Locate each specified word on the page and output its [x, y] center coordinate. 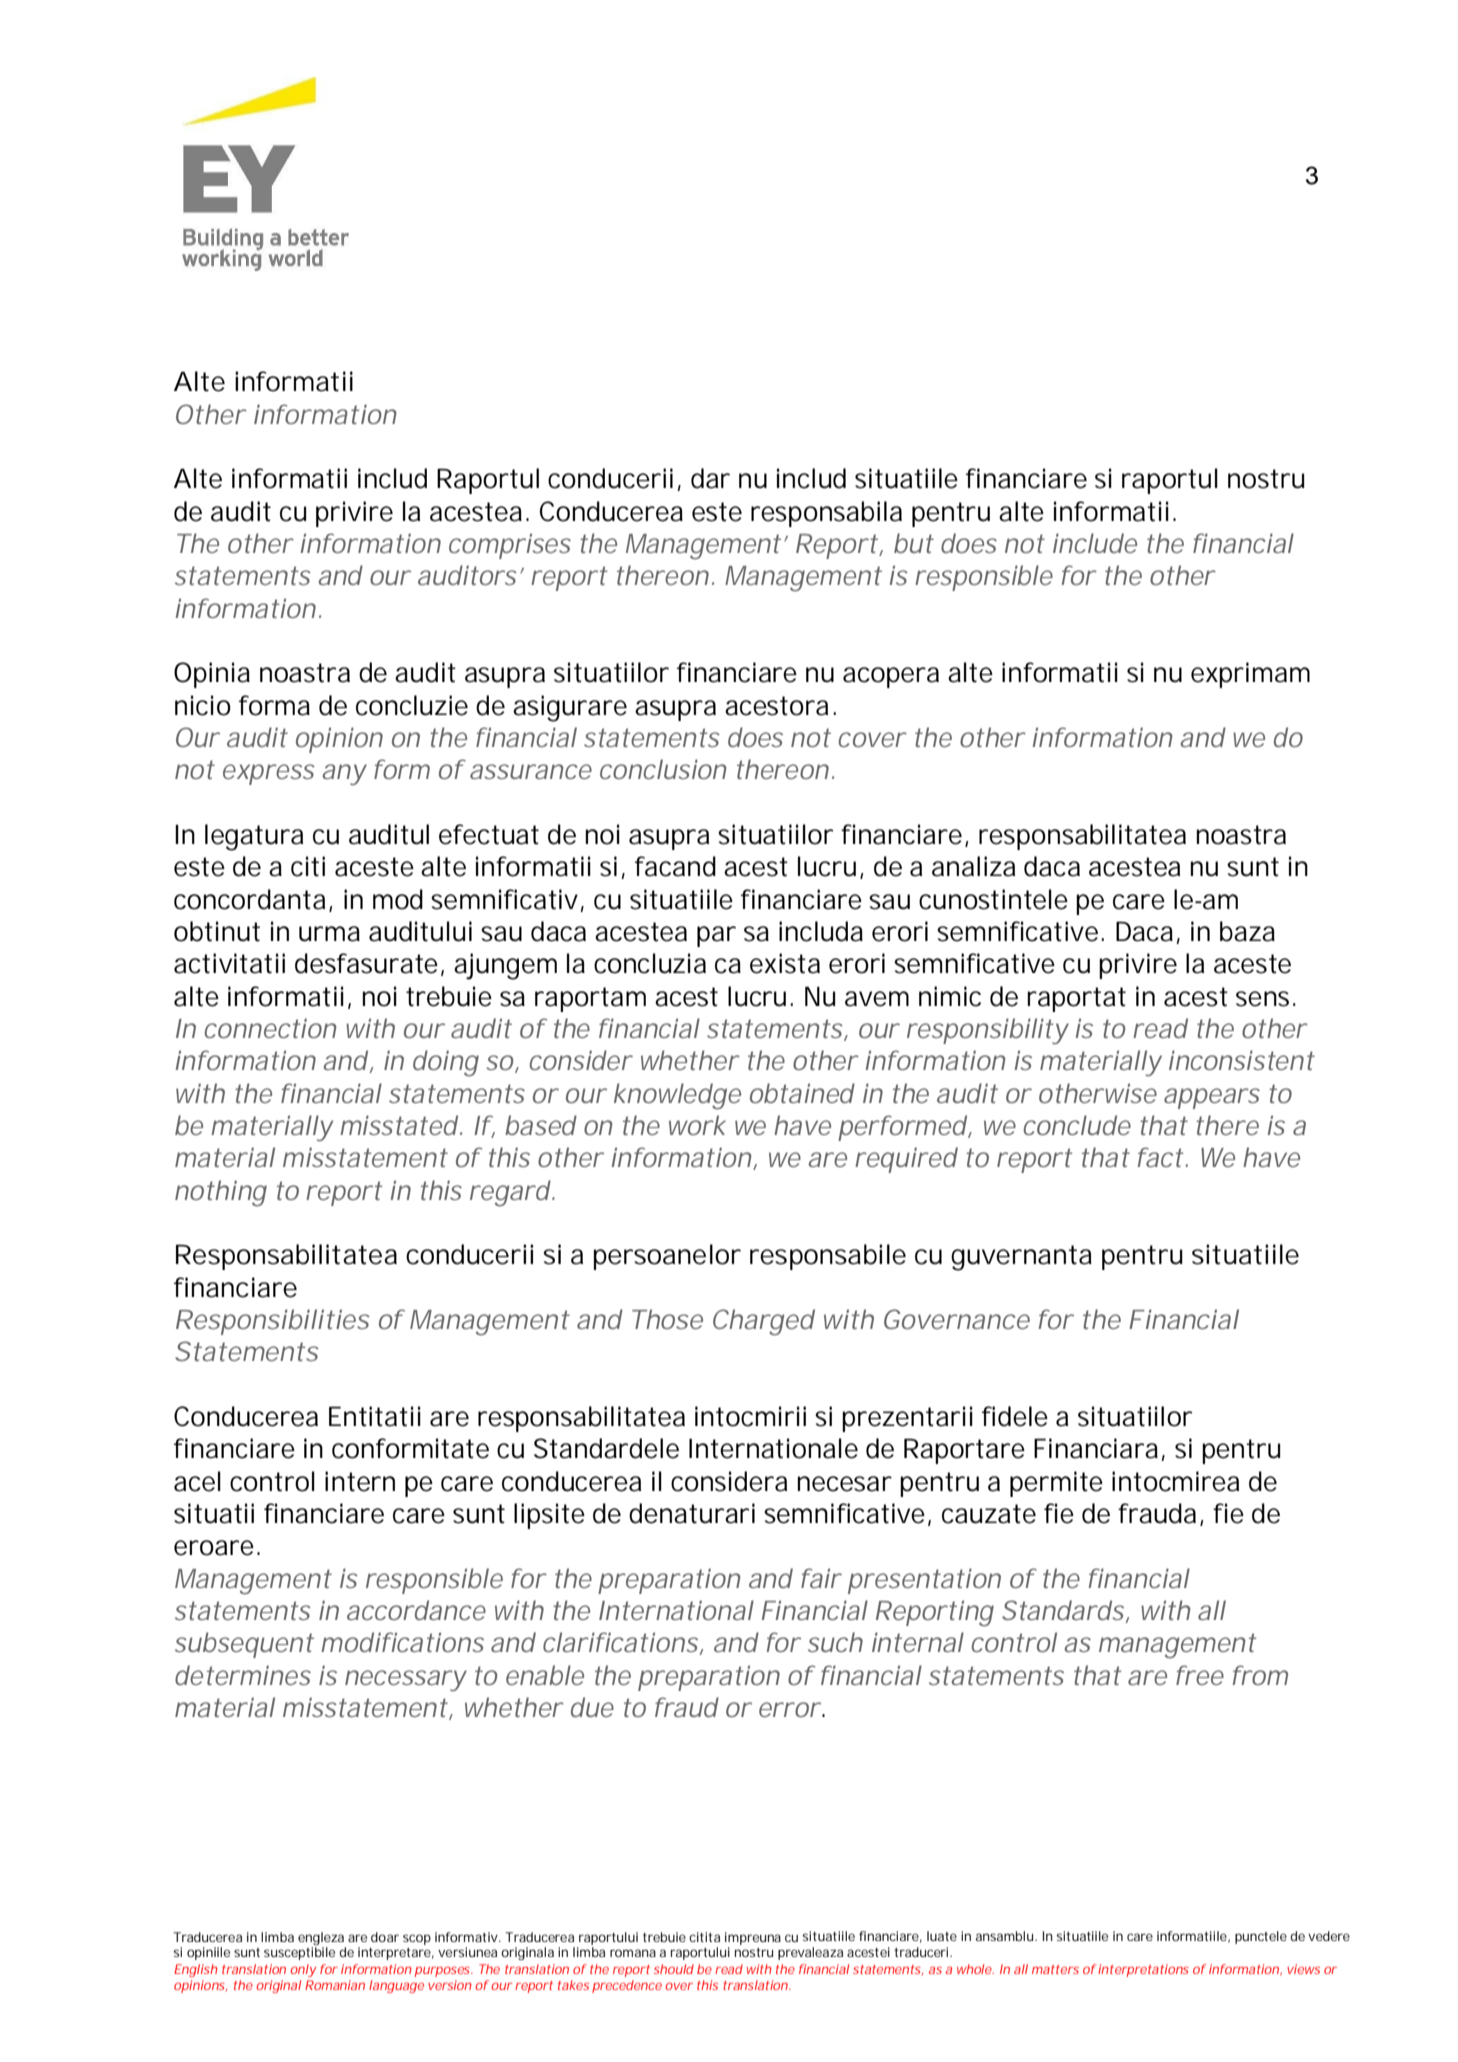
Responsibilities [273, 1322]
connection [270, 1028]
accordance [416, 1610]
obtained [802, 1093]
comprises [510, 546]
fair [821, 1578]
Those [667, 1319]
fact [1161, 1157]
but [914, 543]
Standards [1064, 1611]
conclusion [663, 769]
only [303, 1970]
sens [1262, 999]
